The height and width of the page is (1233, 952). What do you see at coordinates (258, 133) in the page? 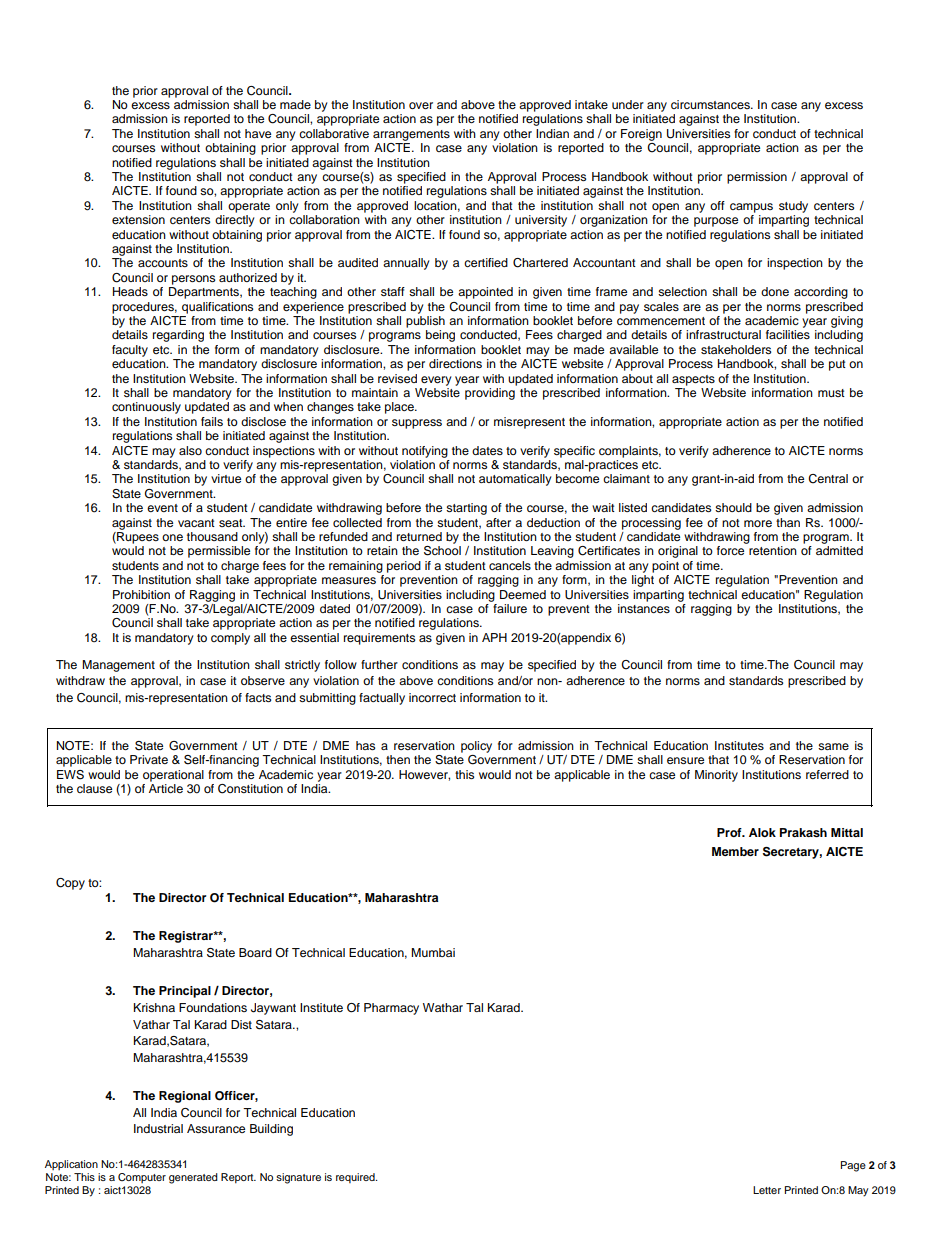
I see `have` at bounding box center [258, 133].
